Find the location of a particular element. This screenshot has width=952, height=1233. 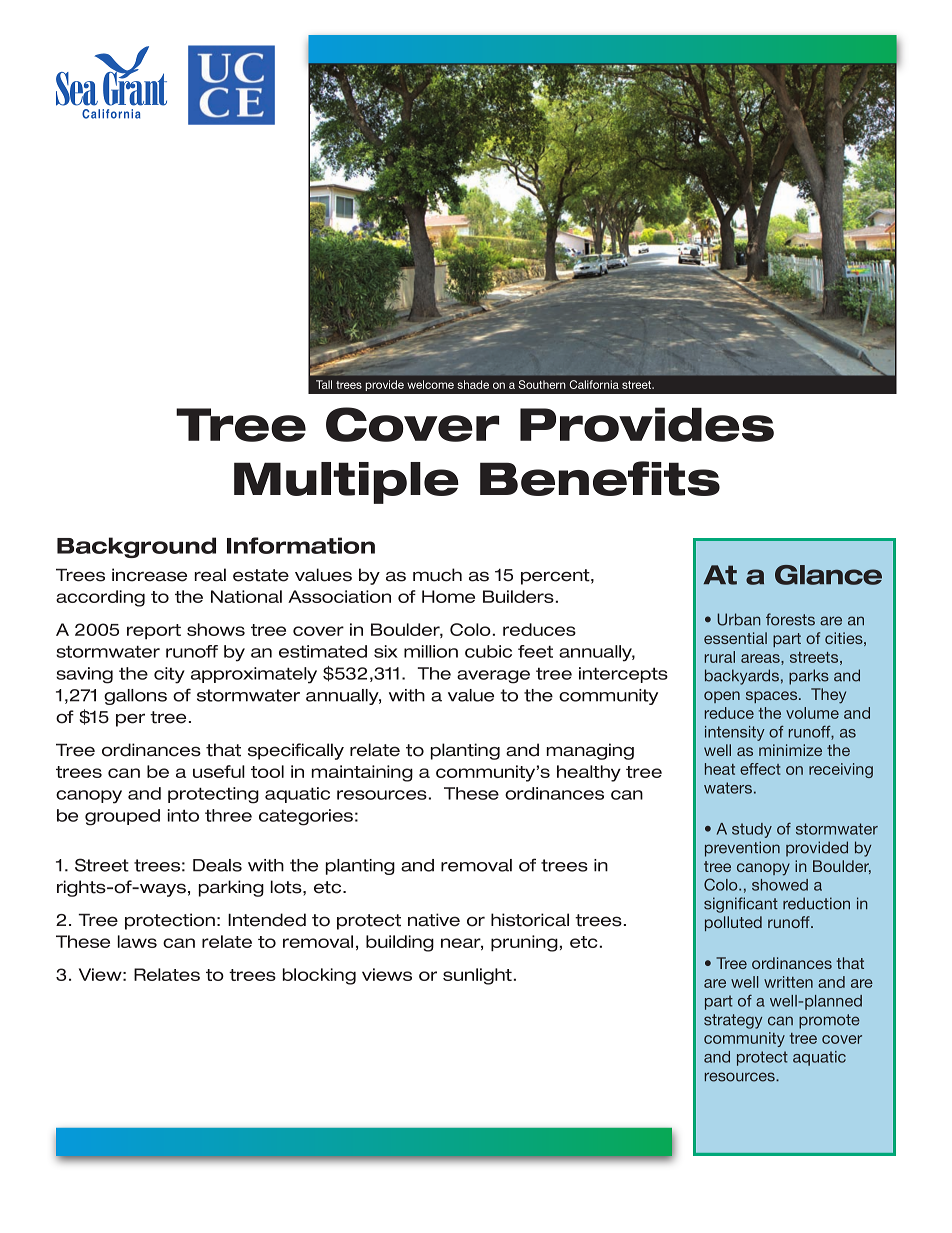

into is located at coordinates (183, 815).
